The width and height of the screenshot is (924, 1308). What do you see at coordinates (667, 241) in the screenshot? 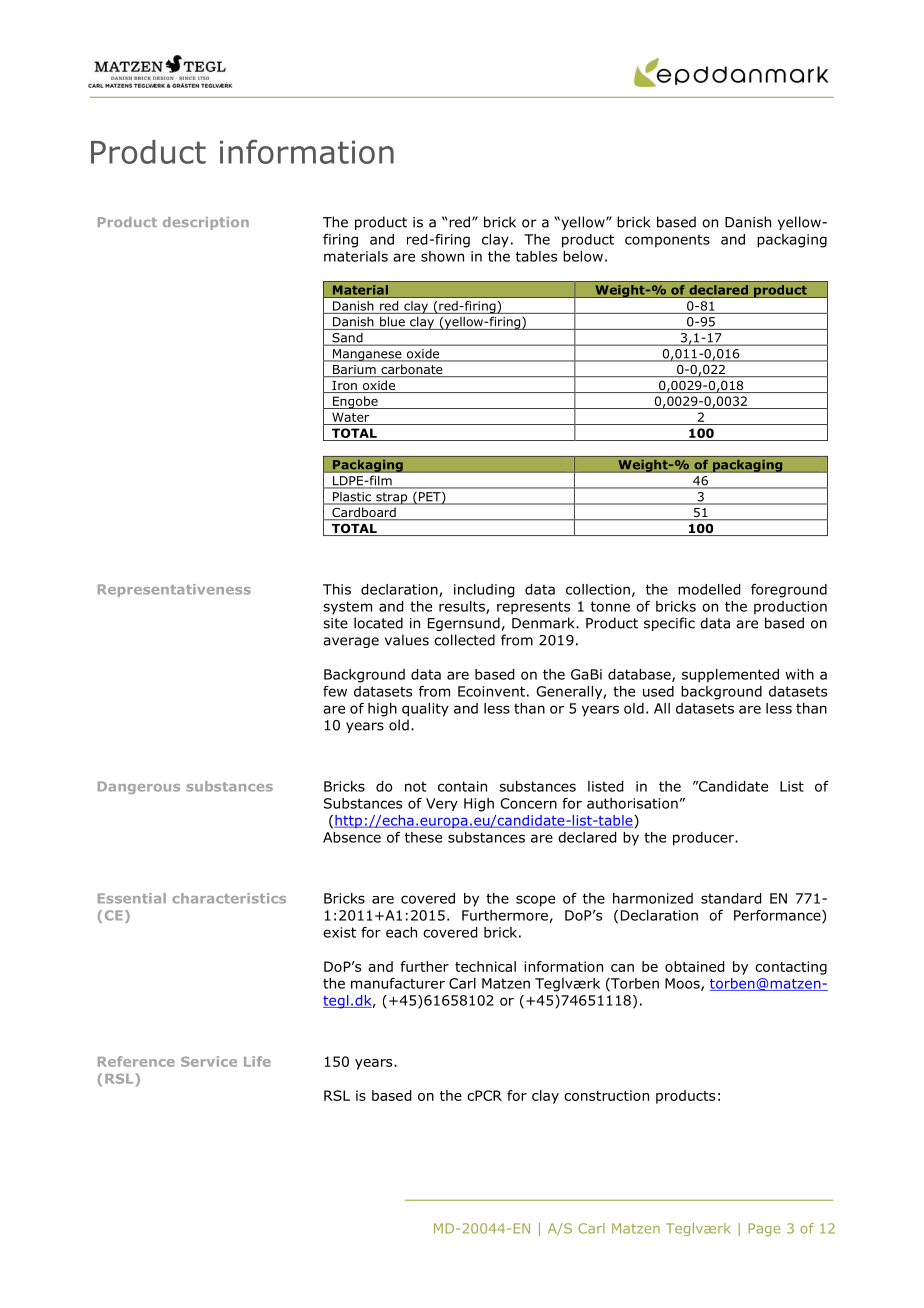
I see `components` at bounding box center [667, 241].
